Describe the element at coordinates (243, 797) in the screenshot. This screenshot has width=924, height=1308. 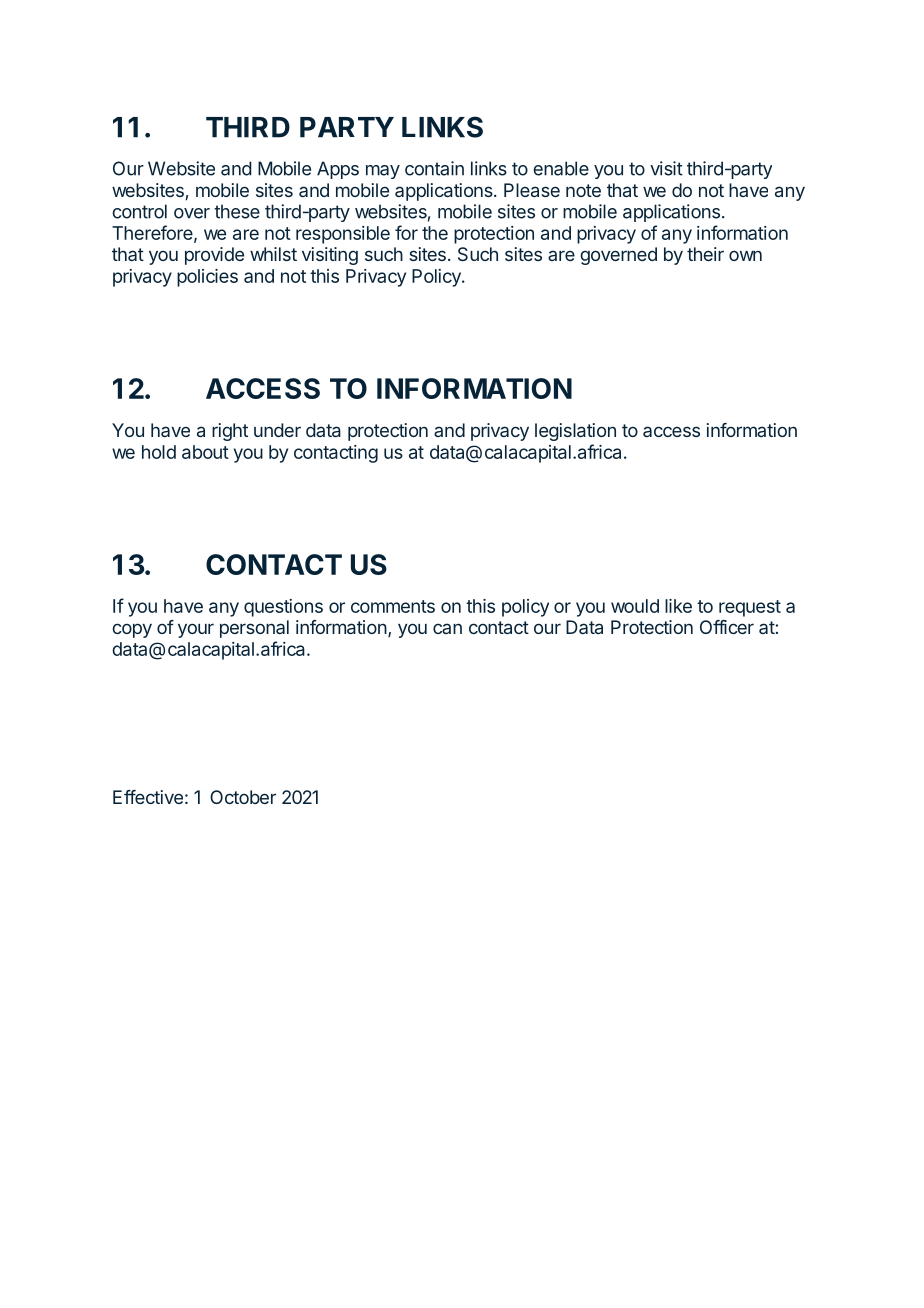
I see `October` at that location.
